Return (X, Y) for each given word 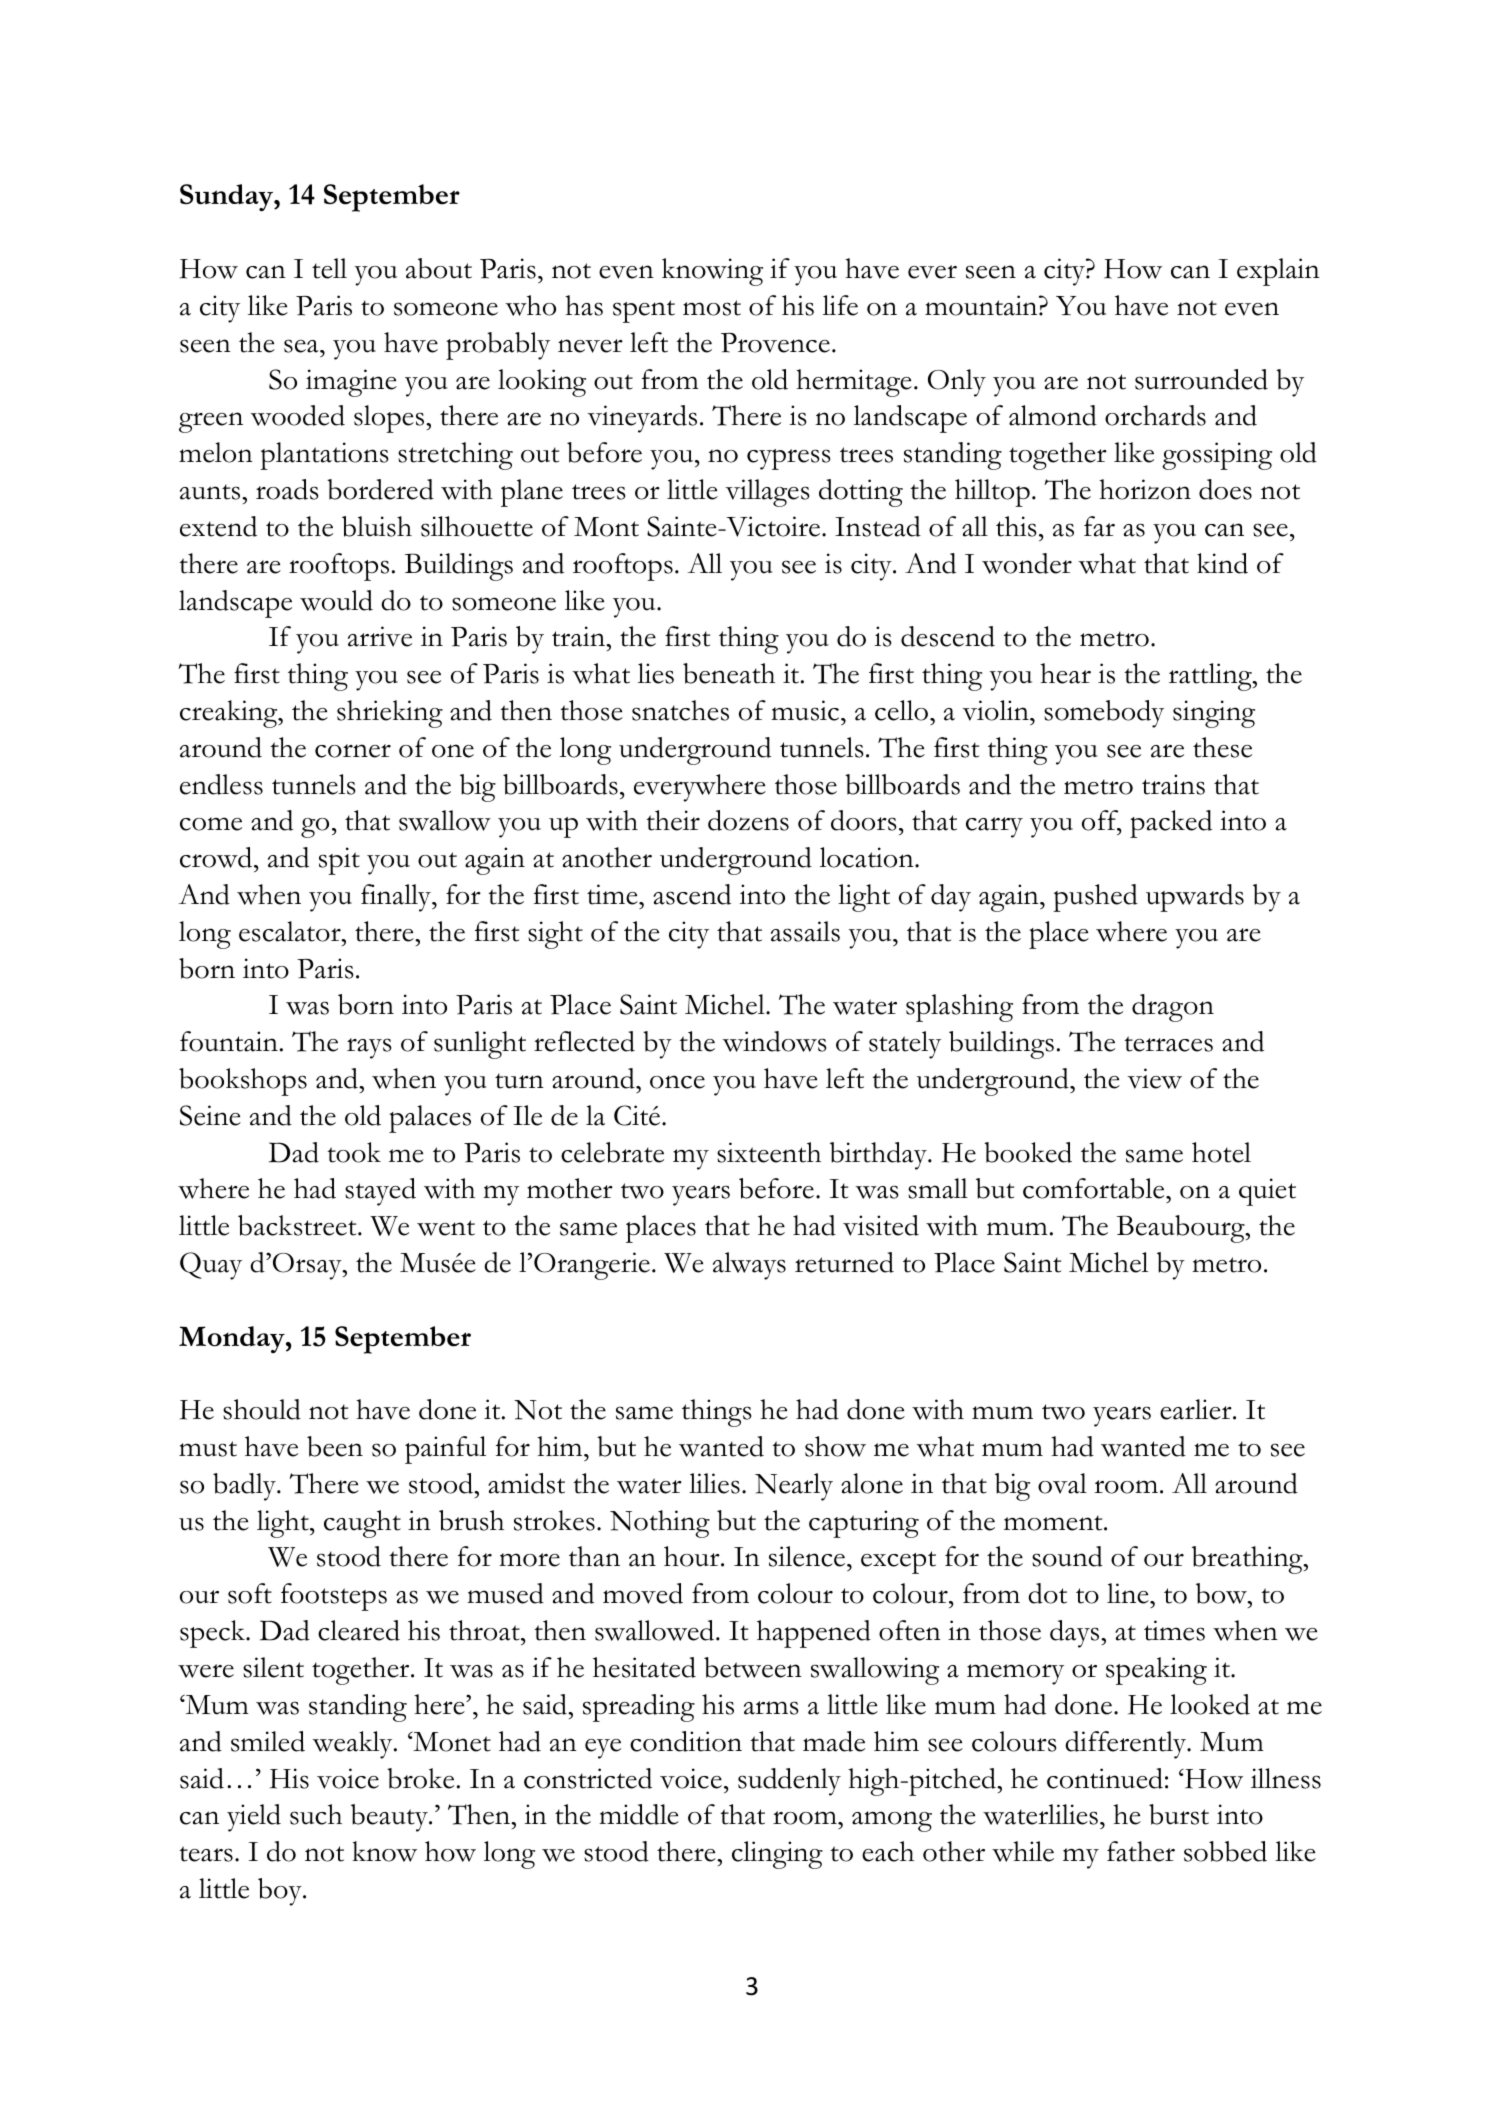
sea (302, 346)
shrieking (390, 714)
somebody (1104, 714)
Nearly (794, 1487)
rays (369, 1048)
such (316, 1814)
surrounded (1201, 379)
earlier (1197, 1409)
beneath (729, 673)
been (335, 1446)
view (1154, 1078)
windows (774, 1041)
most (712, 308)
